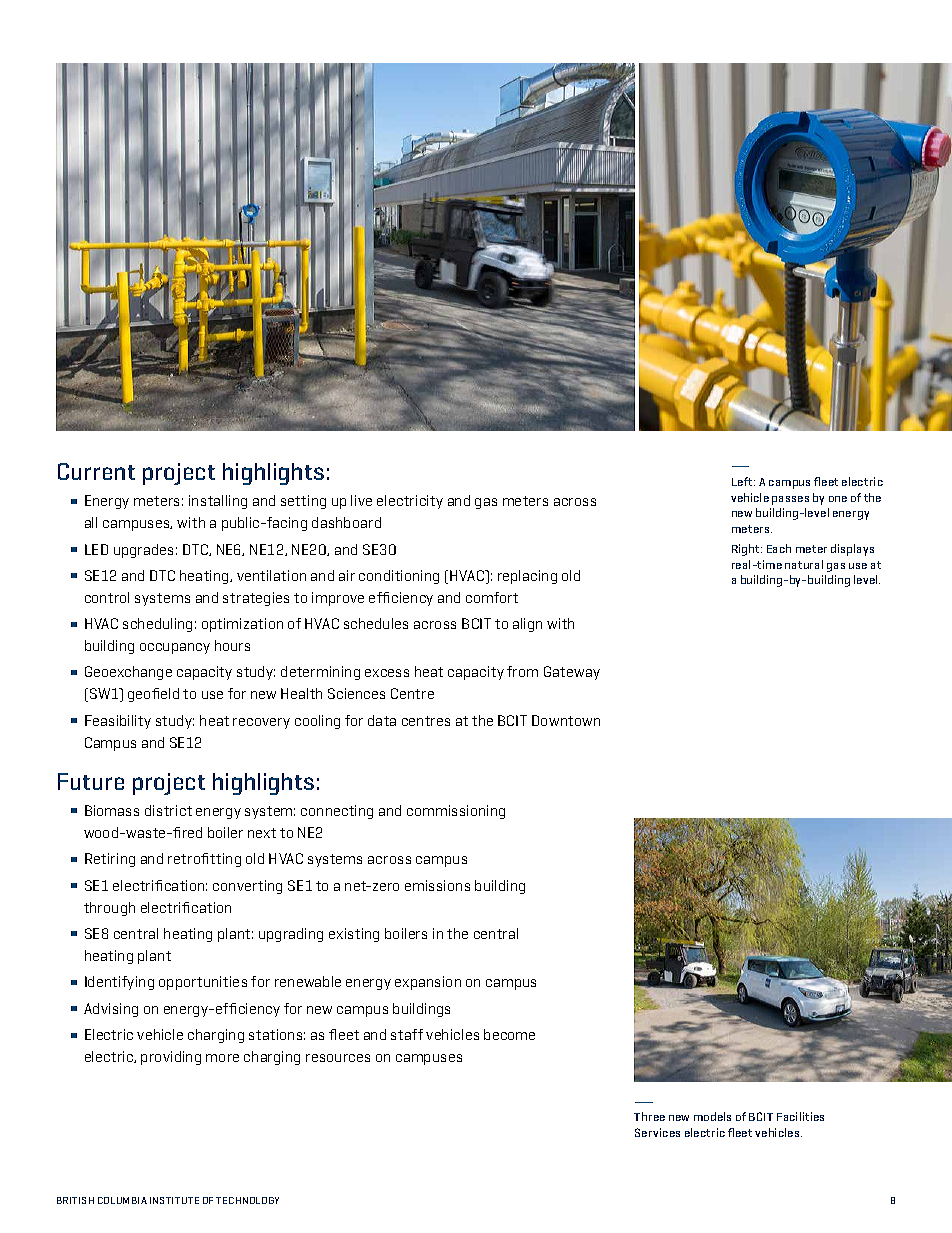 This page has height=1233, width=952. Describe the element at coordinates (657, 1132) in the page. I see `Services` at that location.
